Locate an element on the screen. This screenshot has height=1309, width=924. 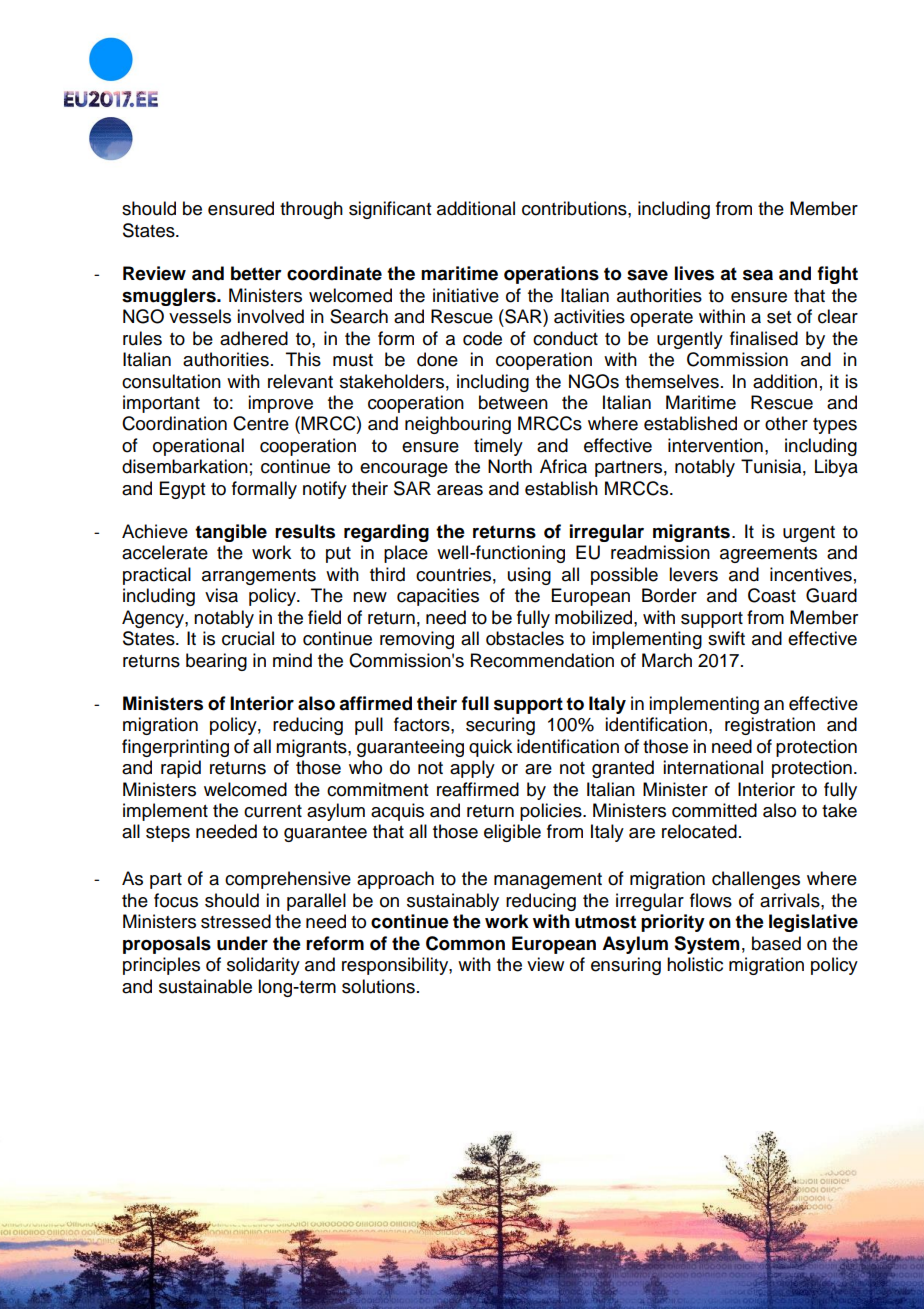
registration is located at coordinates (770, 726).
